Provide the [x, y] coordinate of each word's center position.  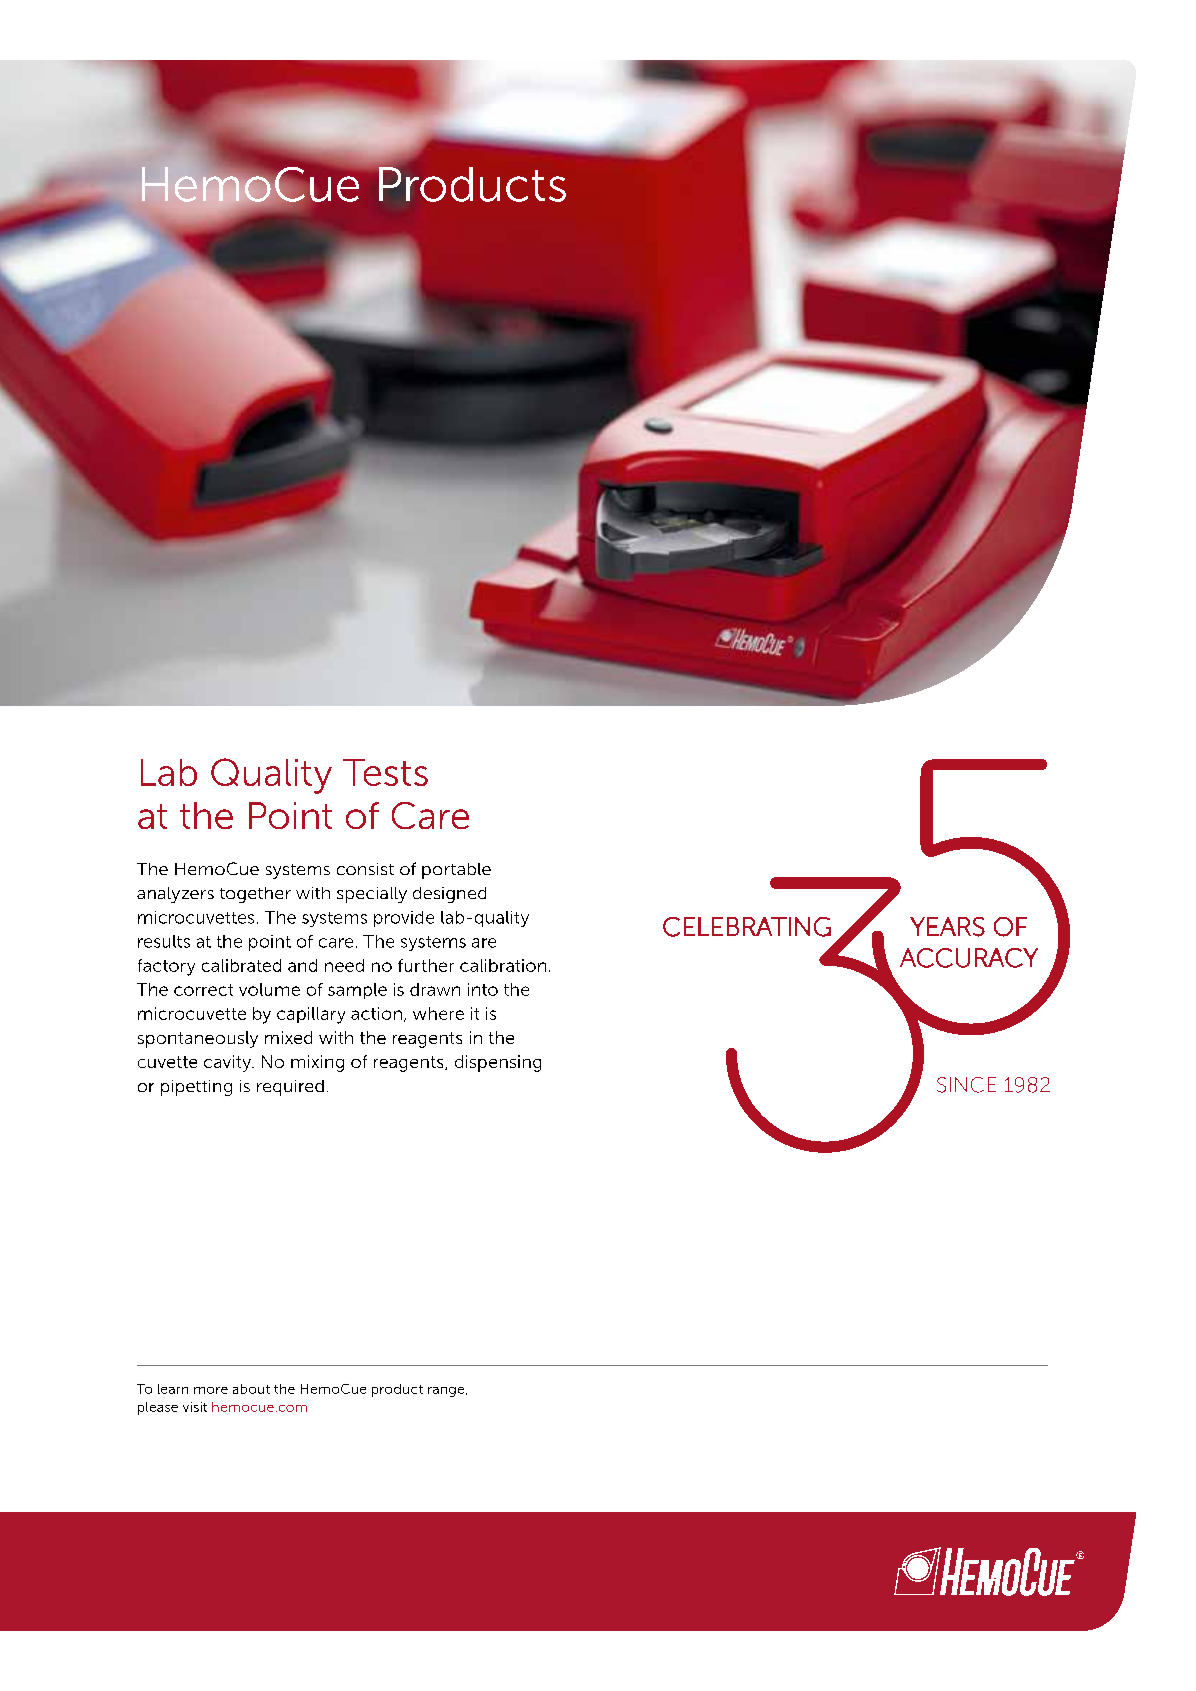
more [211, 1390]
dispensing [498, 1063]
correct [203, 990]
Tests [385, 772]
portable [456, 871]
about [251, 1389]
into [483, 989]
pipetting [196, 1088]
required [290, 1088]
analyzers [175, 895]
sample [357, 991]
